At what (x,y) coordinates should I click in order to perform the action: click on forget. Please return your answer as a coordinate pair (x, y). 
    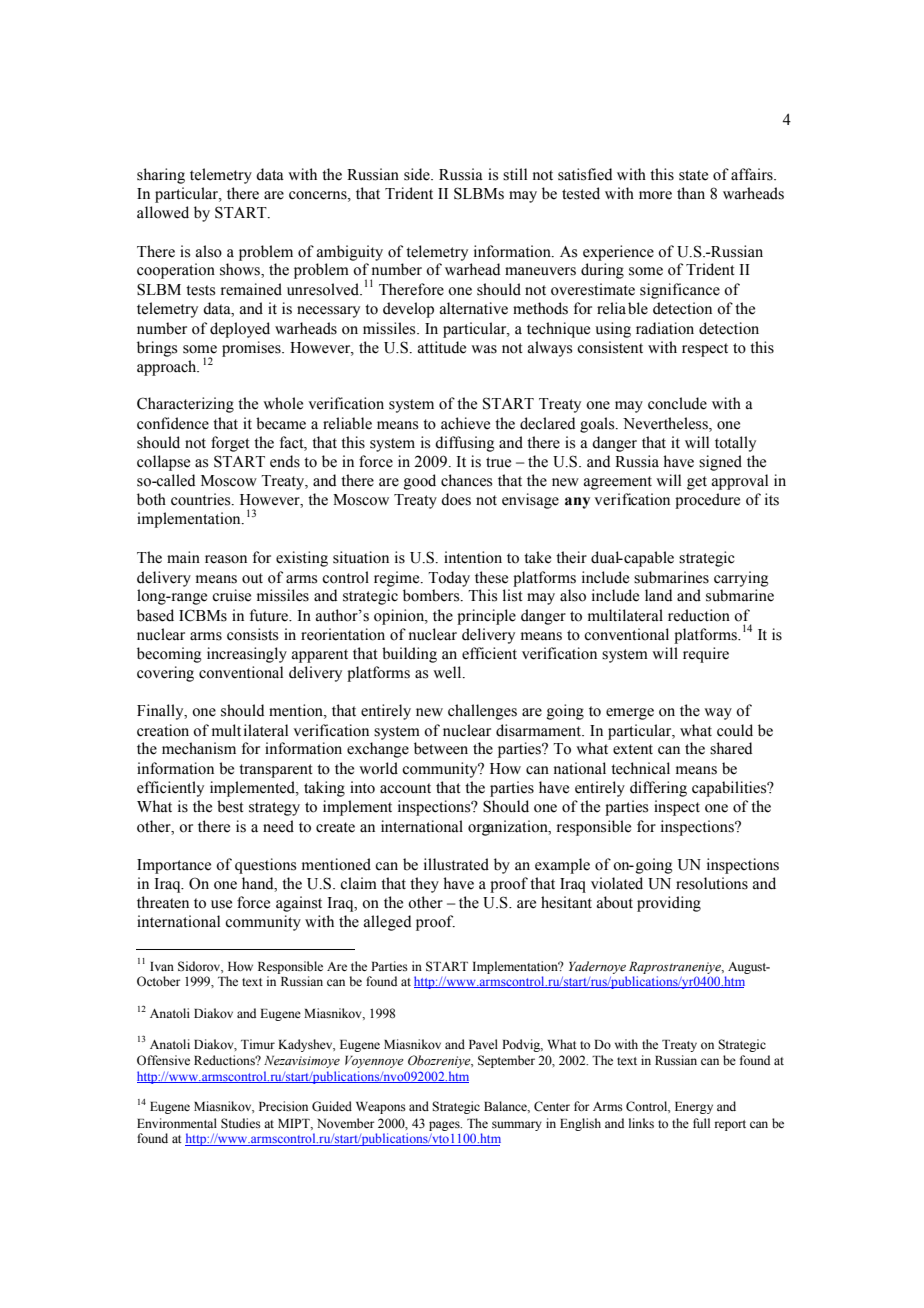
    Looking at the image, I should click on (230, 444).
